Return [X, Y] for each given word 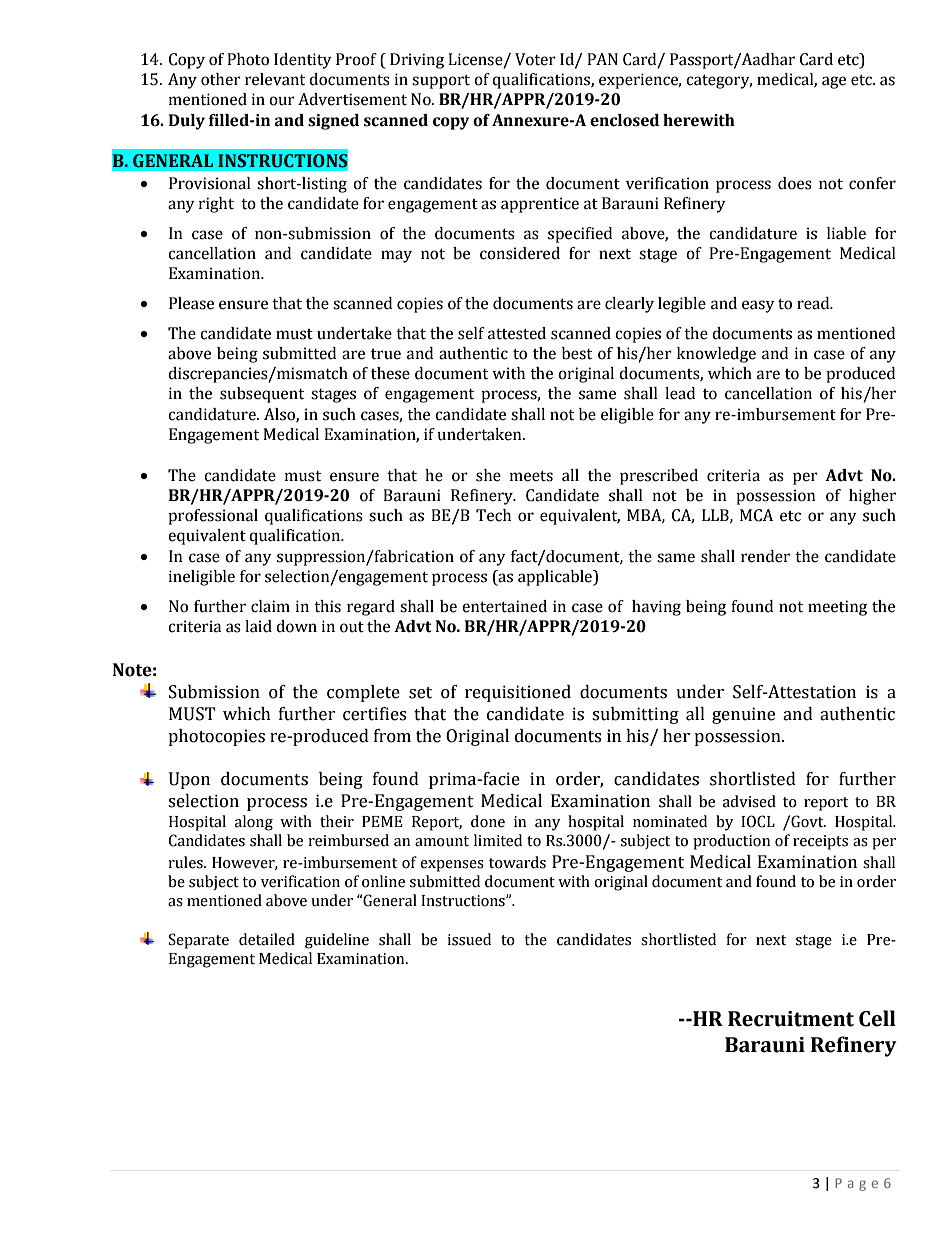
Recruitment [791, 1019]
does [795, 183]
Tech [493, 515]
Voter [535, 59]
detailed [267, 939]
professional [213, 517]
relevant [275, 79]
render [765, 556]
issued [469, 939]
